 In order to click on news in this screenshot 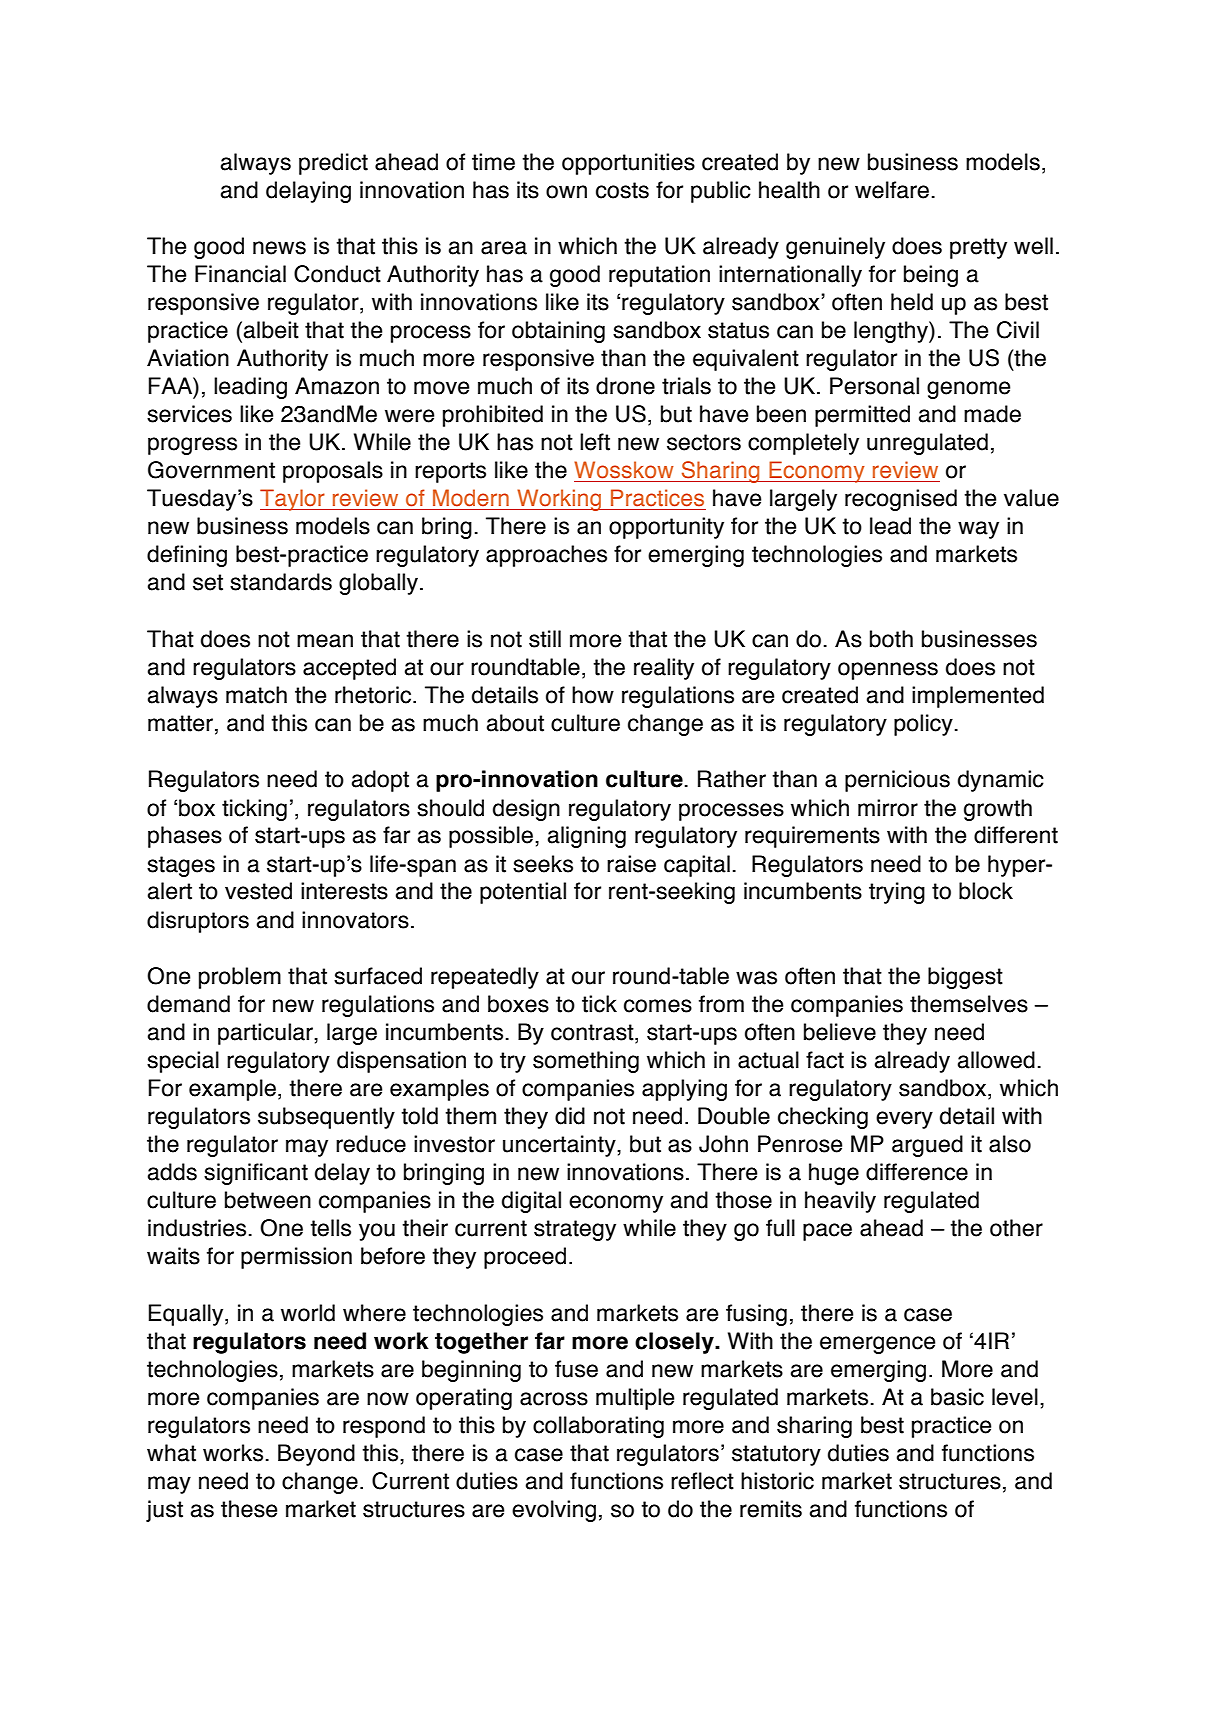, I will do `click(279, 248)`.
